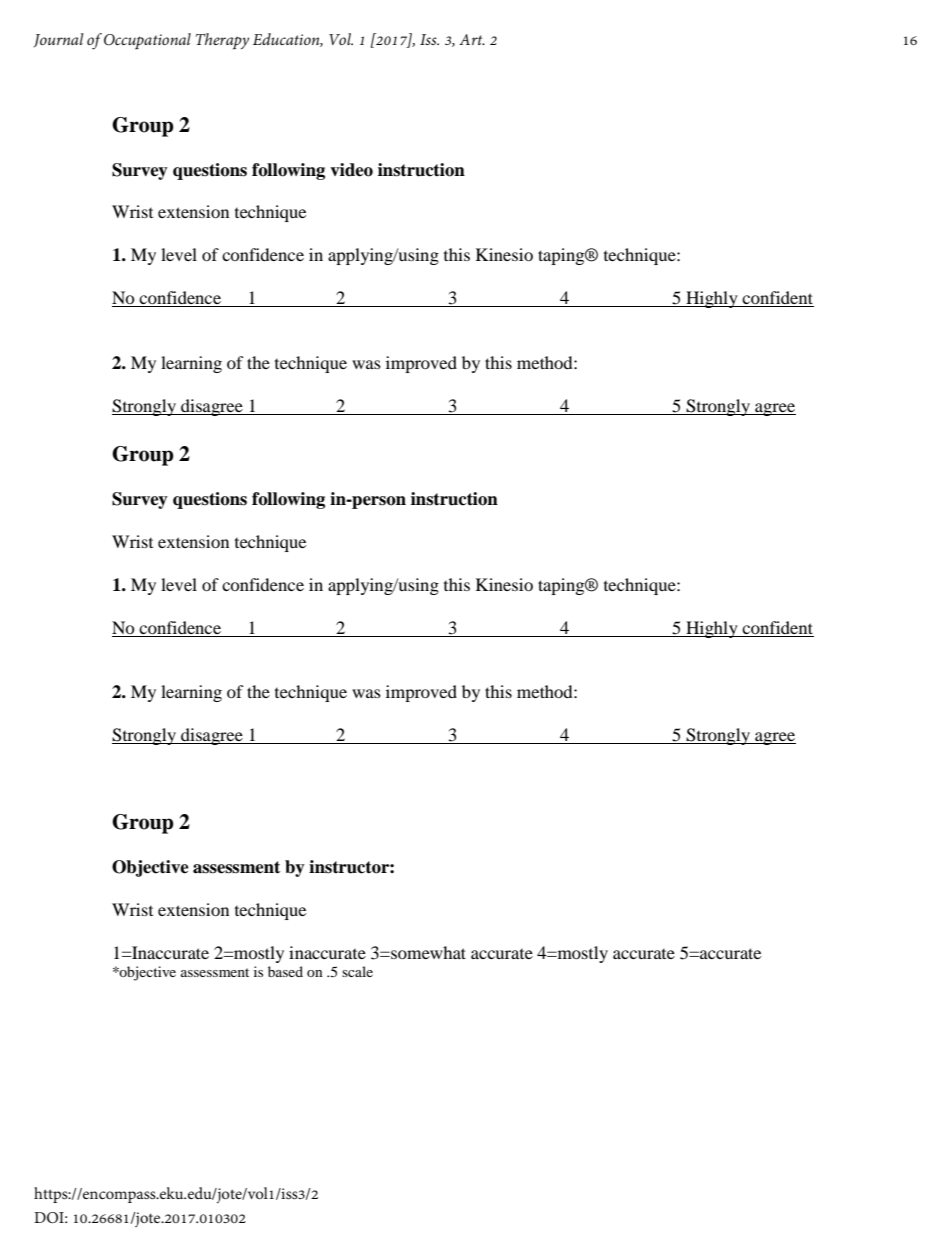 This image has width=952, height=1233. I want to click on Art, so click(472, 39).
